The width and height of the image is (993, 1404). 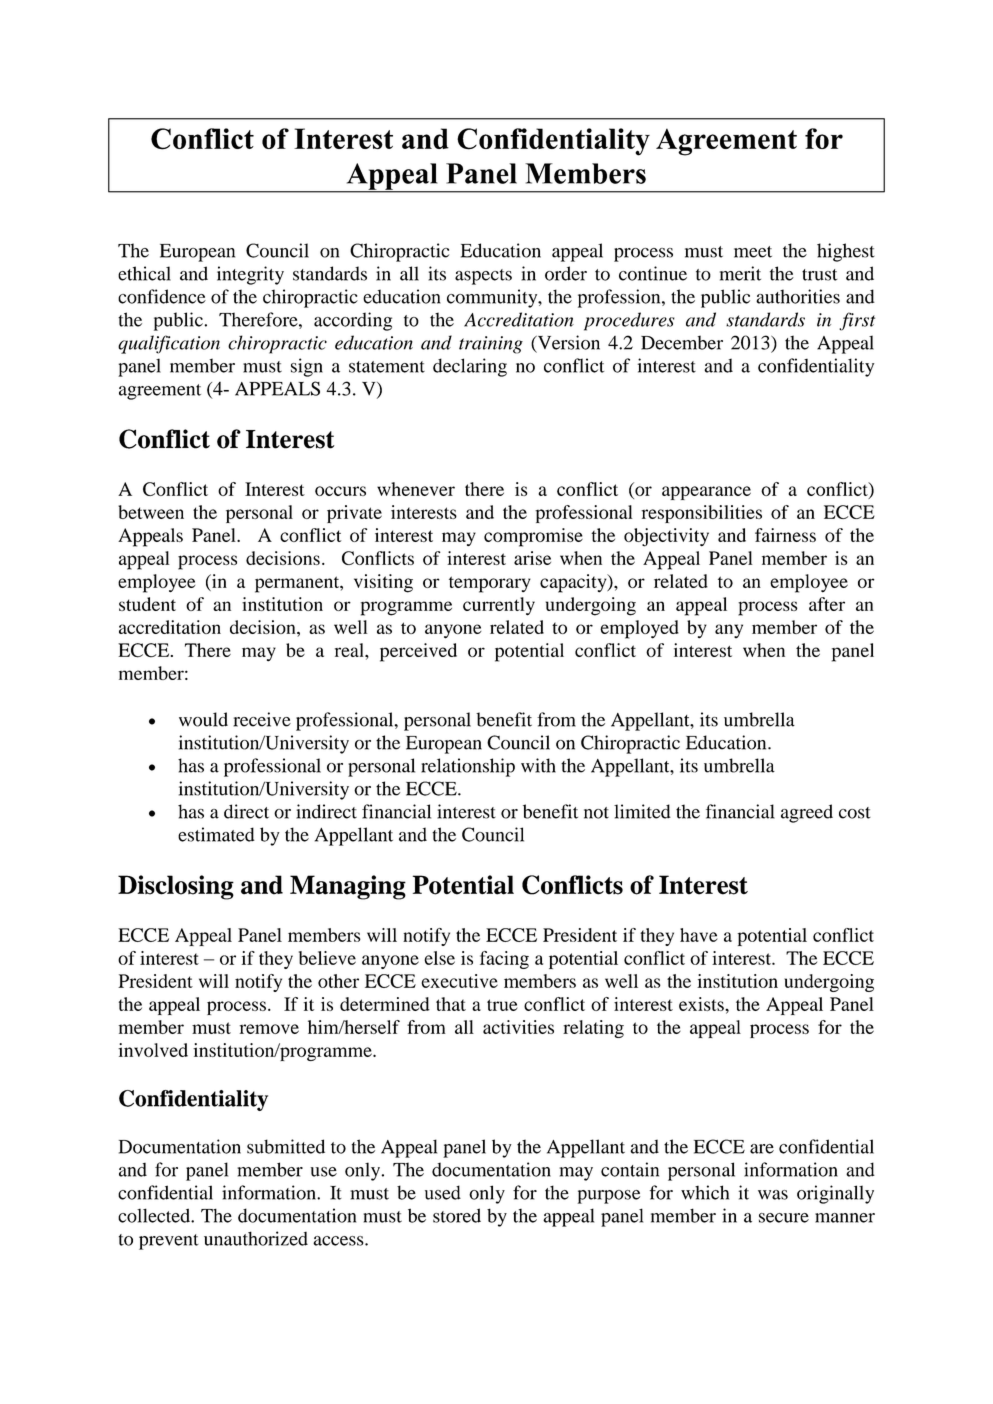 I want to click on fairness, so click(x=785, y=535).
